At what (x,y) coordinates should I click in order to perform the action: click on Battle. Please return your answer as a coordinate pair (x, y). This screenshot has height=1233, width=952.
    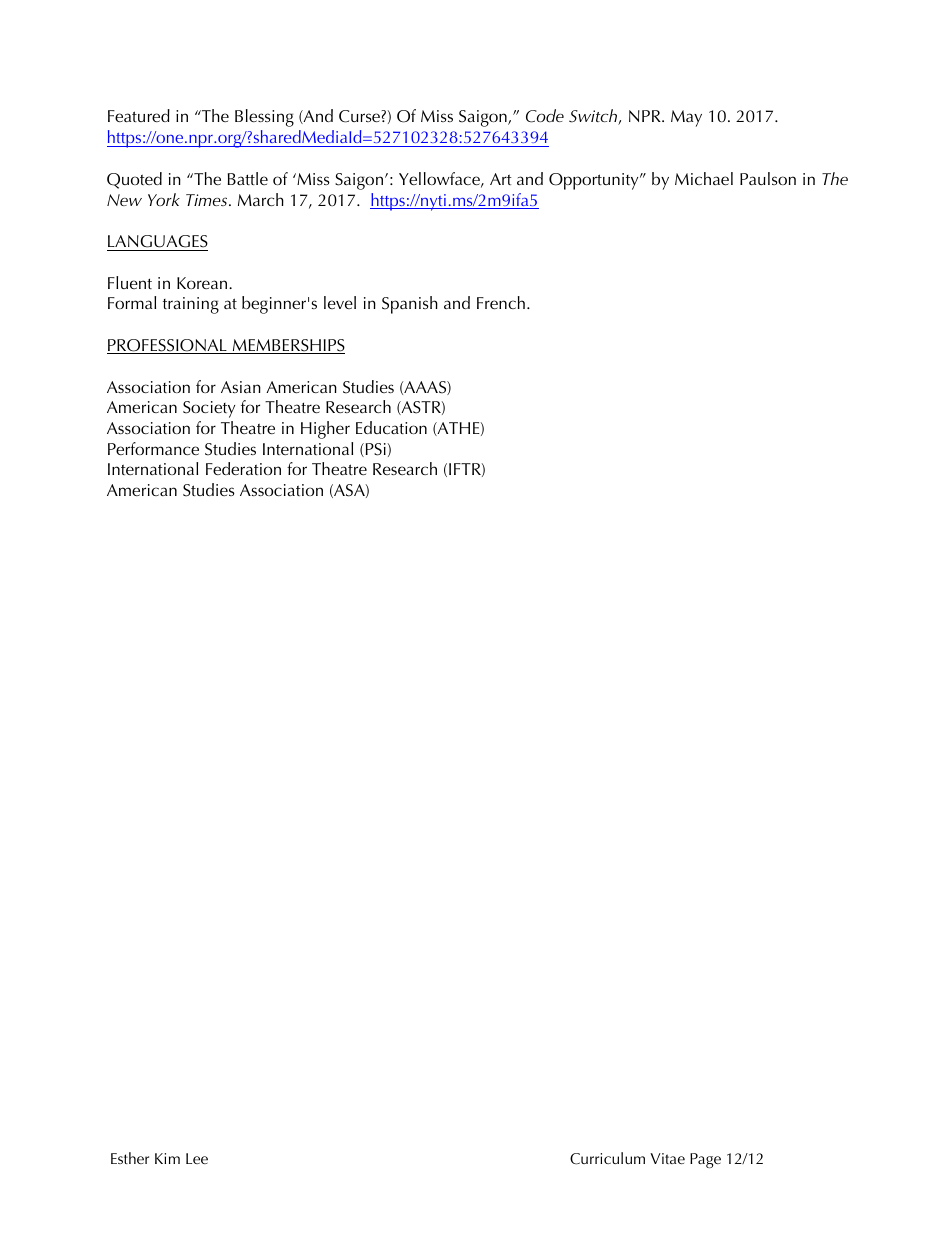
    Looking at the image, I should click on (248, 178).
